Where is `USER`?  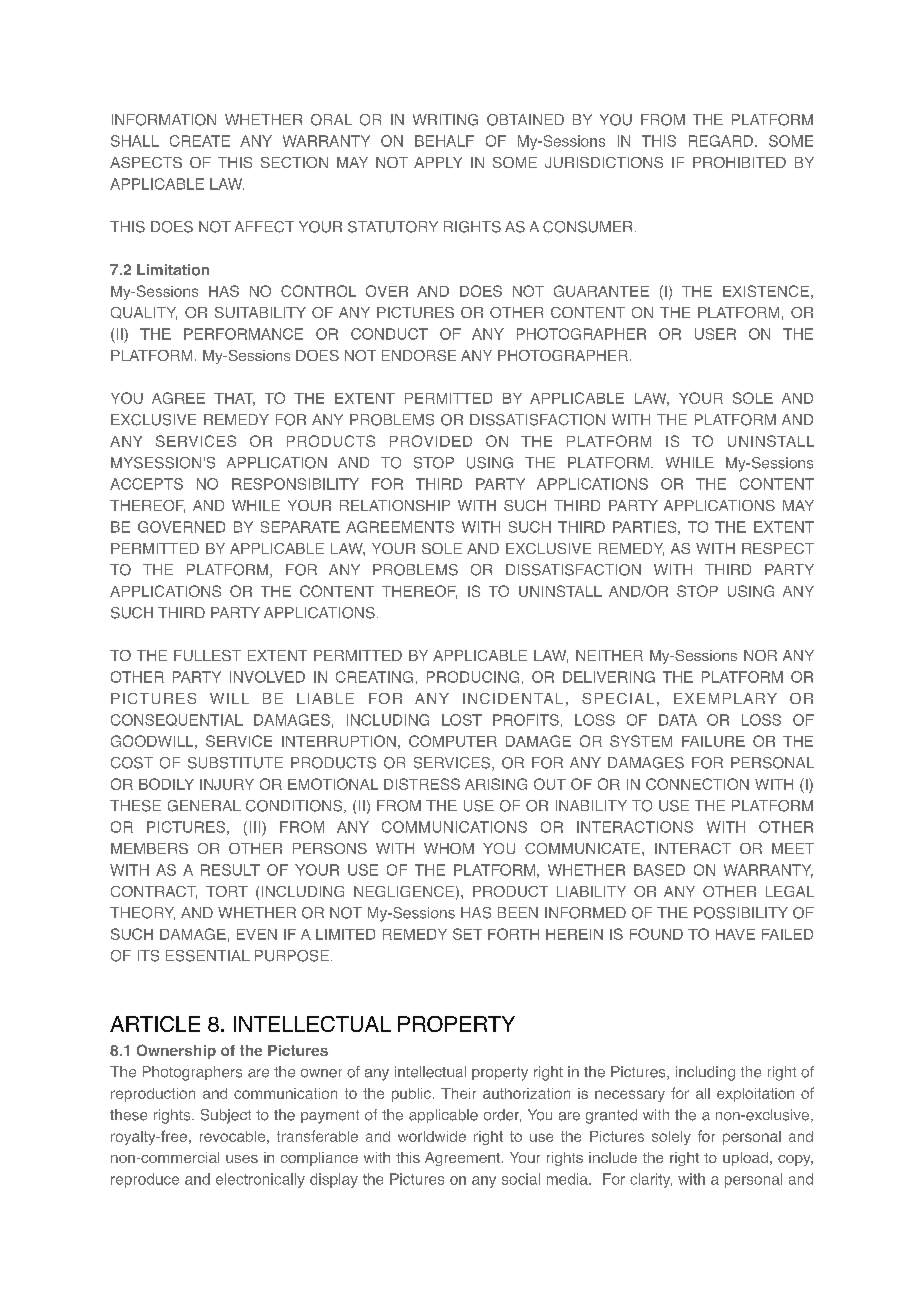
USER is located at coordinates (715, 334).
